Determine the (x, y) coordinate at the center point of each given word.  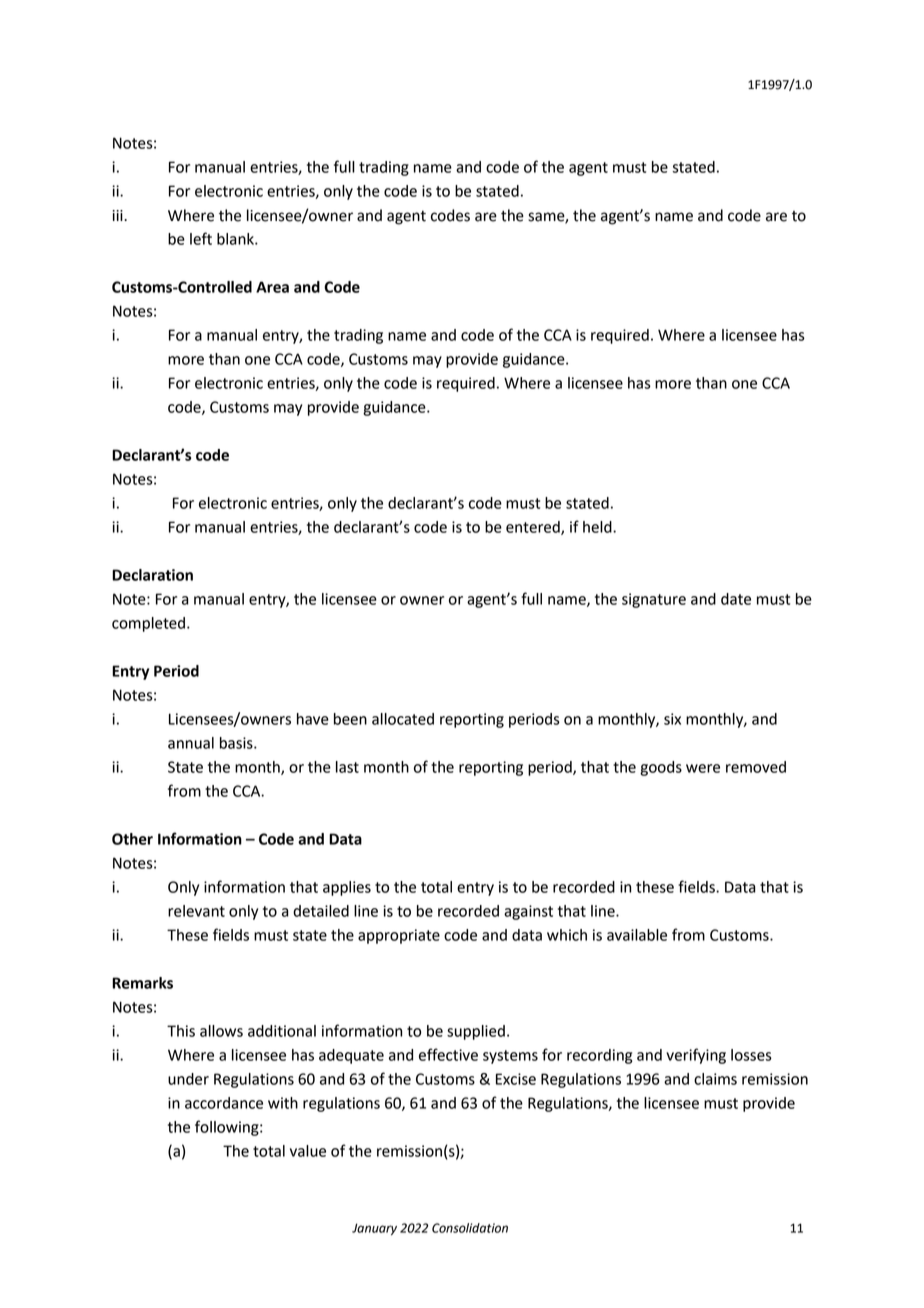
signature (654, 600)
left (201, 238)
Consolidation (470, 1228)
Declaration (152, 575)
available (637, 935)
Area (272, 287)
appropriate (399, 936)
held (598, 527)
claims (715, 1079)
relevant (196, 911)
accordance (224, 1103)
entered (534, 528)
